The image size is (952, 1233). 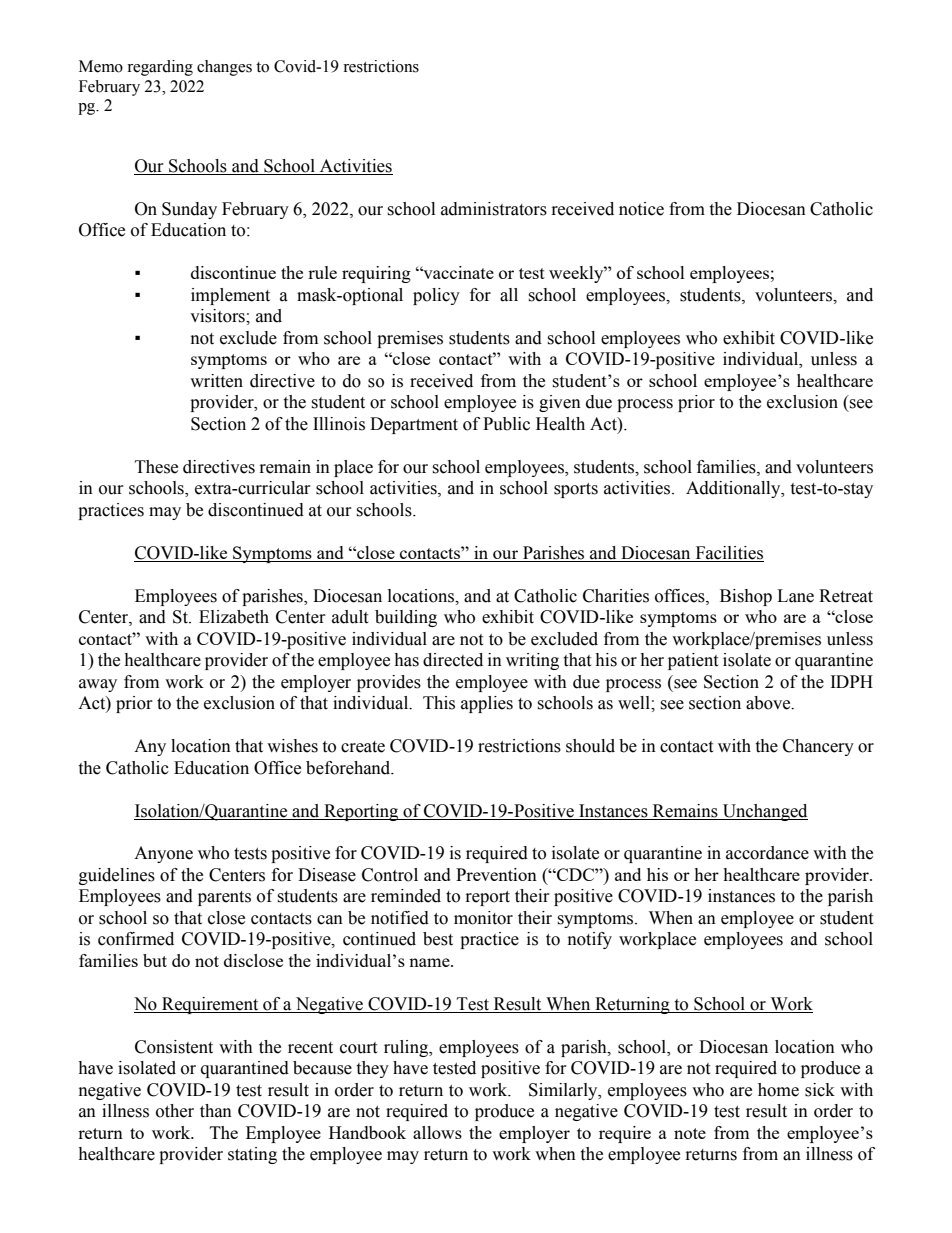 What do you see at coordinates (234, 617) in the page?
I see `Elizabeth` at bounding box center [234, 617].
